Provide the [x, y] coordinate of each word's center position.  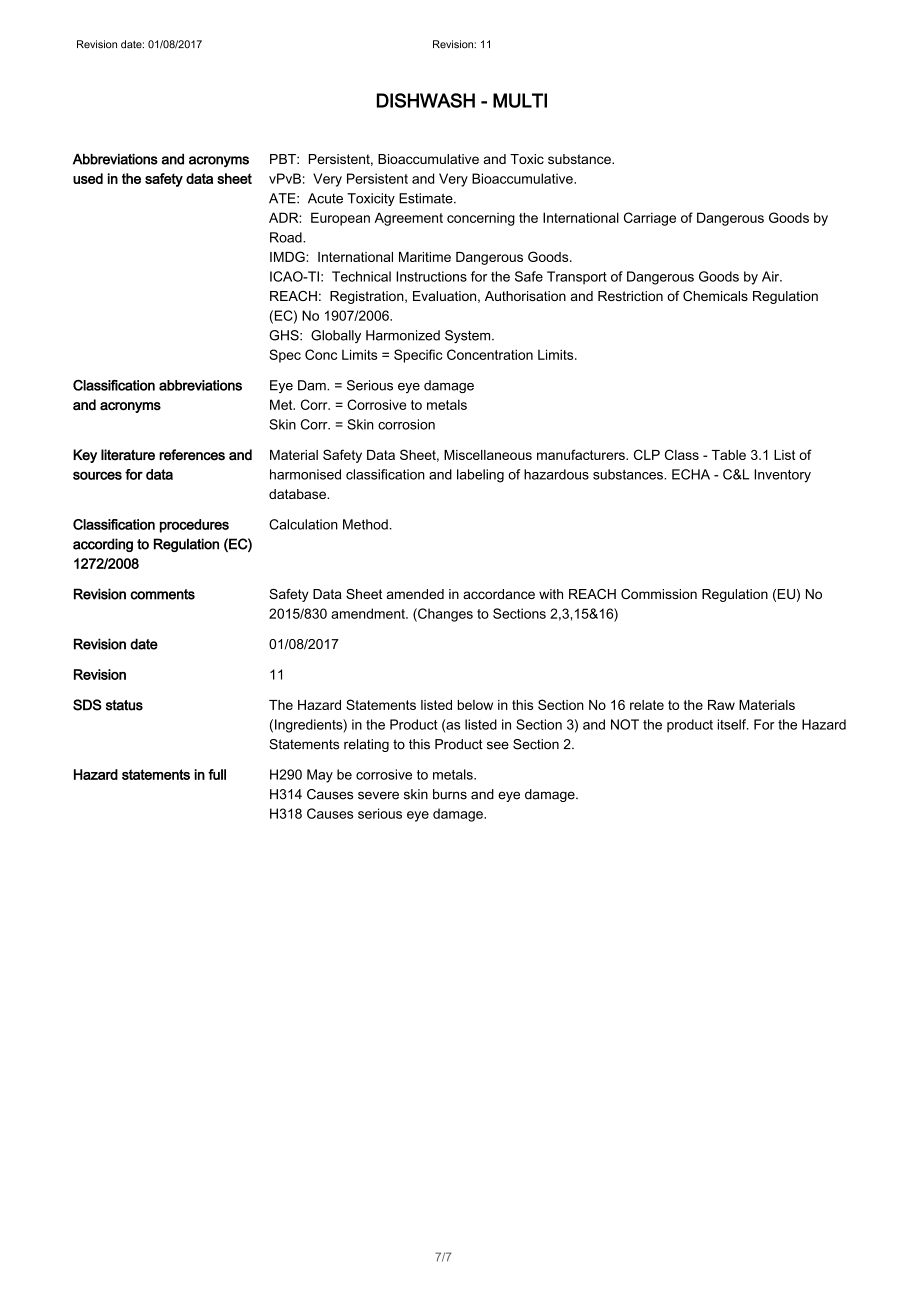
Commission [659, 594]
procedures [194, 526]
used [88, 178]
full [217, 774]
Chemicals [715, 296]
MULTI [520, 100]
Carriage [650, 219]
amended [415, 594]
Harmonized [403, 335]
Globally [336, 336]
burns [450, 794]
